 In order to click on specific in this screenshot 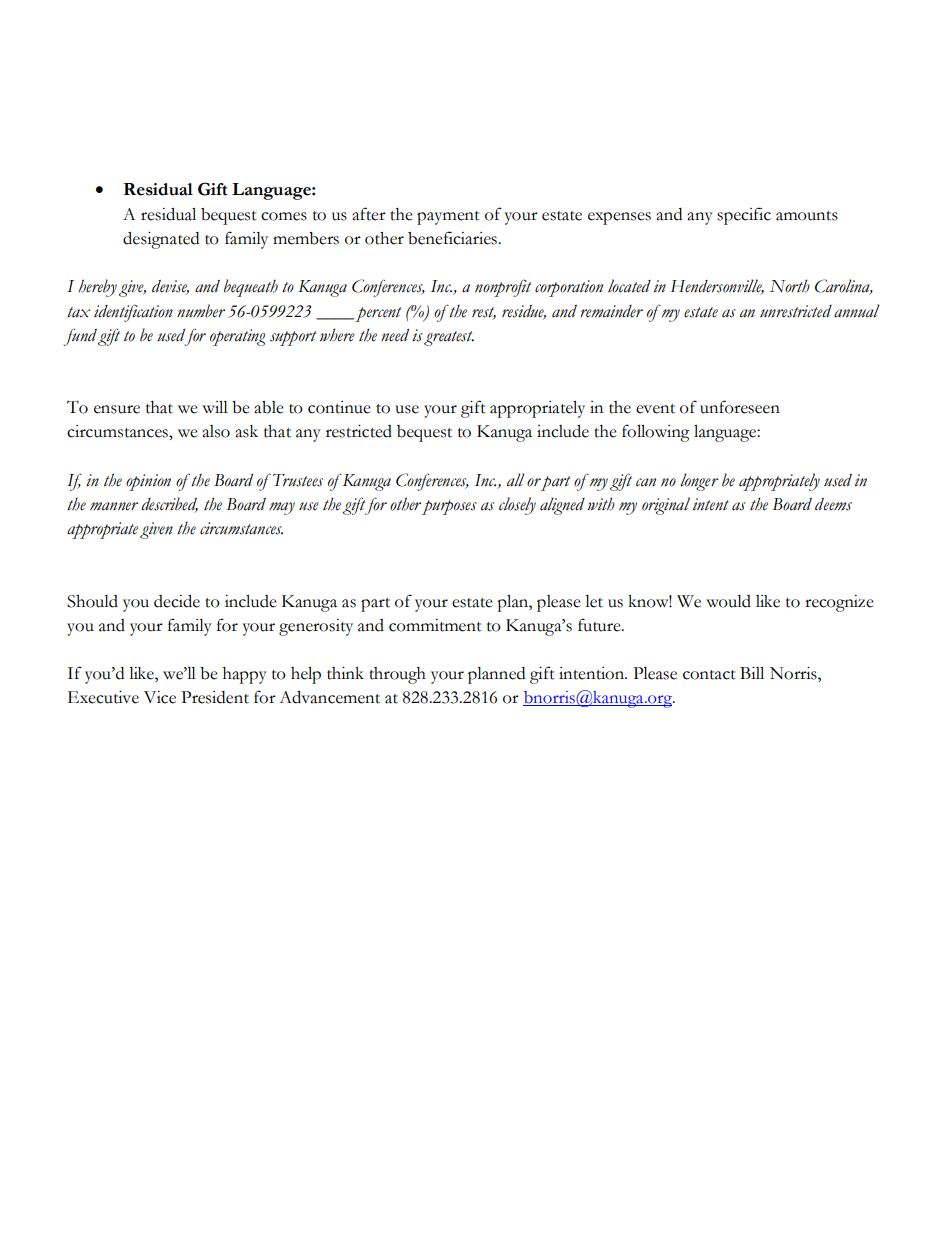, I will do `click(744, 216)`.
